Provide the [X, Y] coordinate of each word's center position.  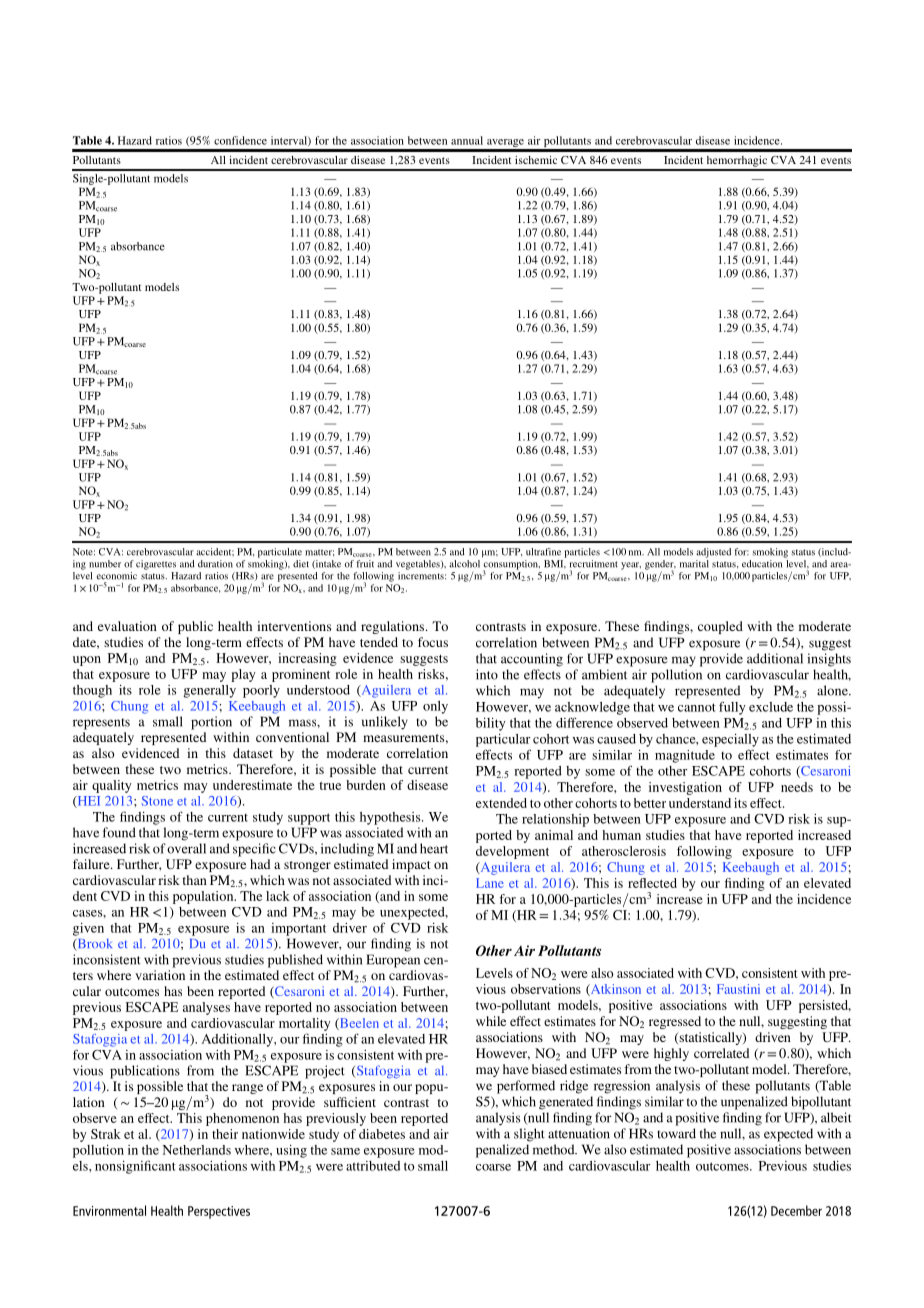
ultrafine [543, 552]
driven [773, 1037]
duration [215, 564]
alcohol [464, 564]
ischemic [536, 160]
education [762, 564]
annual [467, 140]
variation [160, 975]
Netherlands [196, 1150]
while [491, 1021]
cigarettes [156, 565]
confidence [240, 140]
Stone [157, 801]
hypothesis [391, 818]
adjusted [713, 553]
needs [797, 787]
